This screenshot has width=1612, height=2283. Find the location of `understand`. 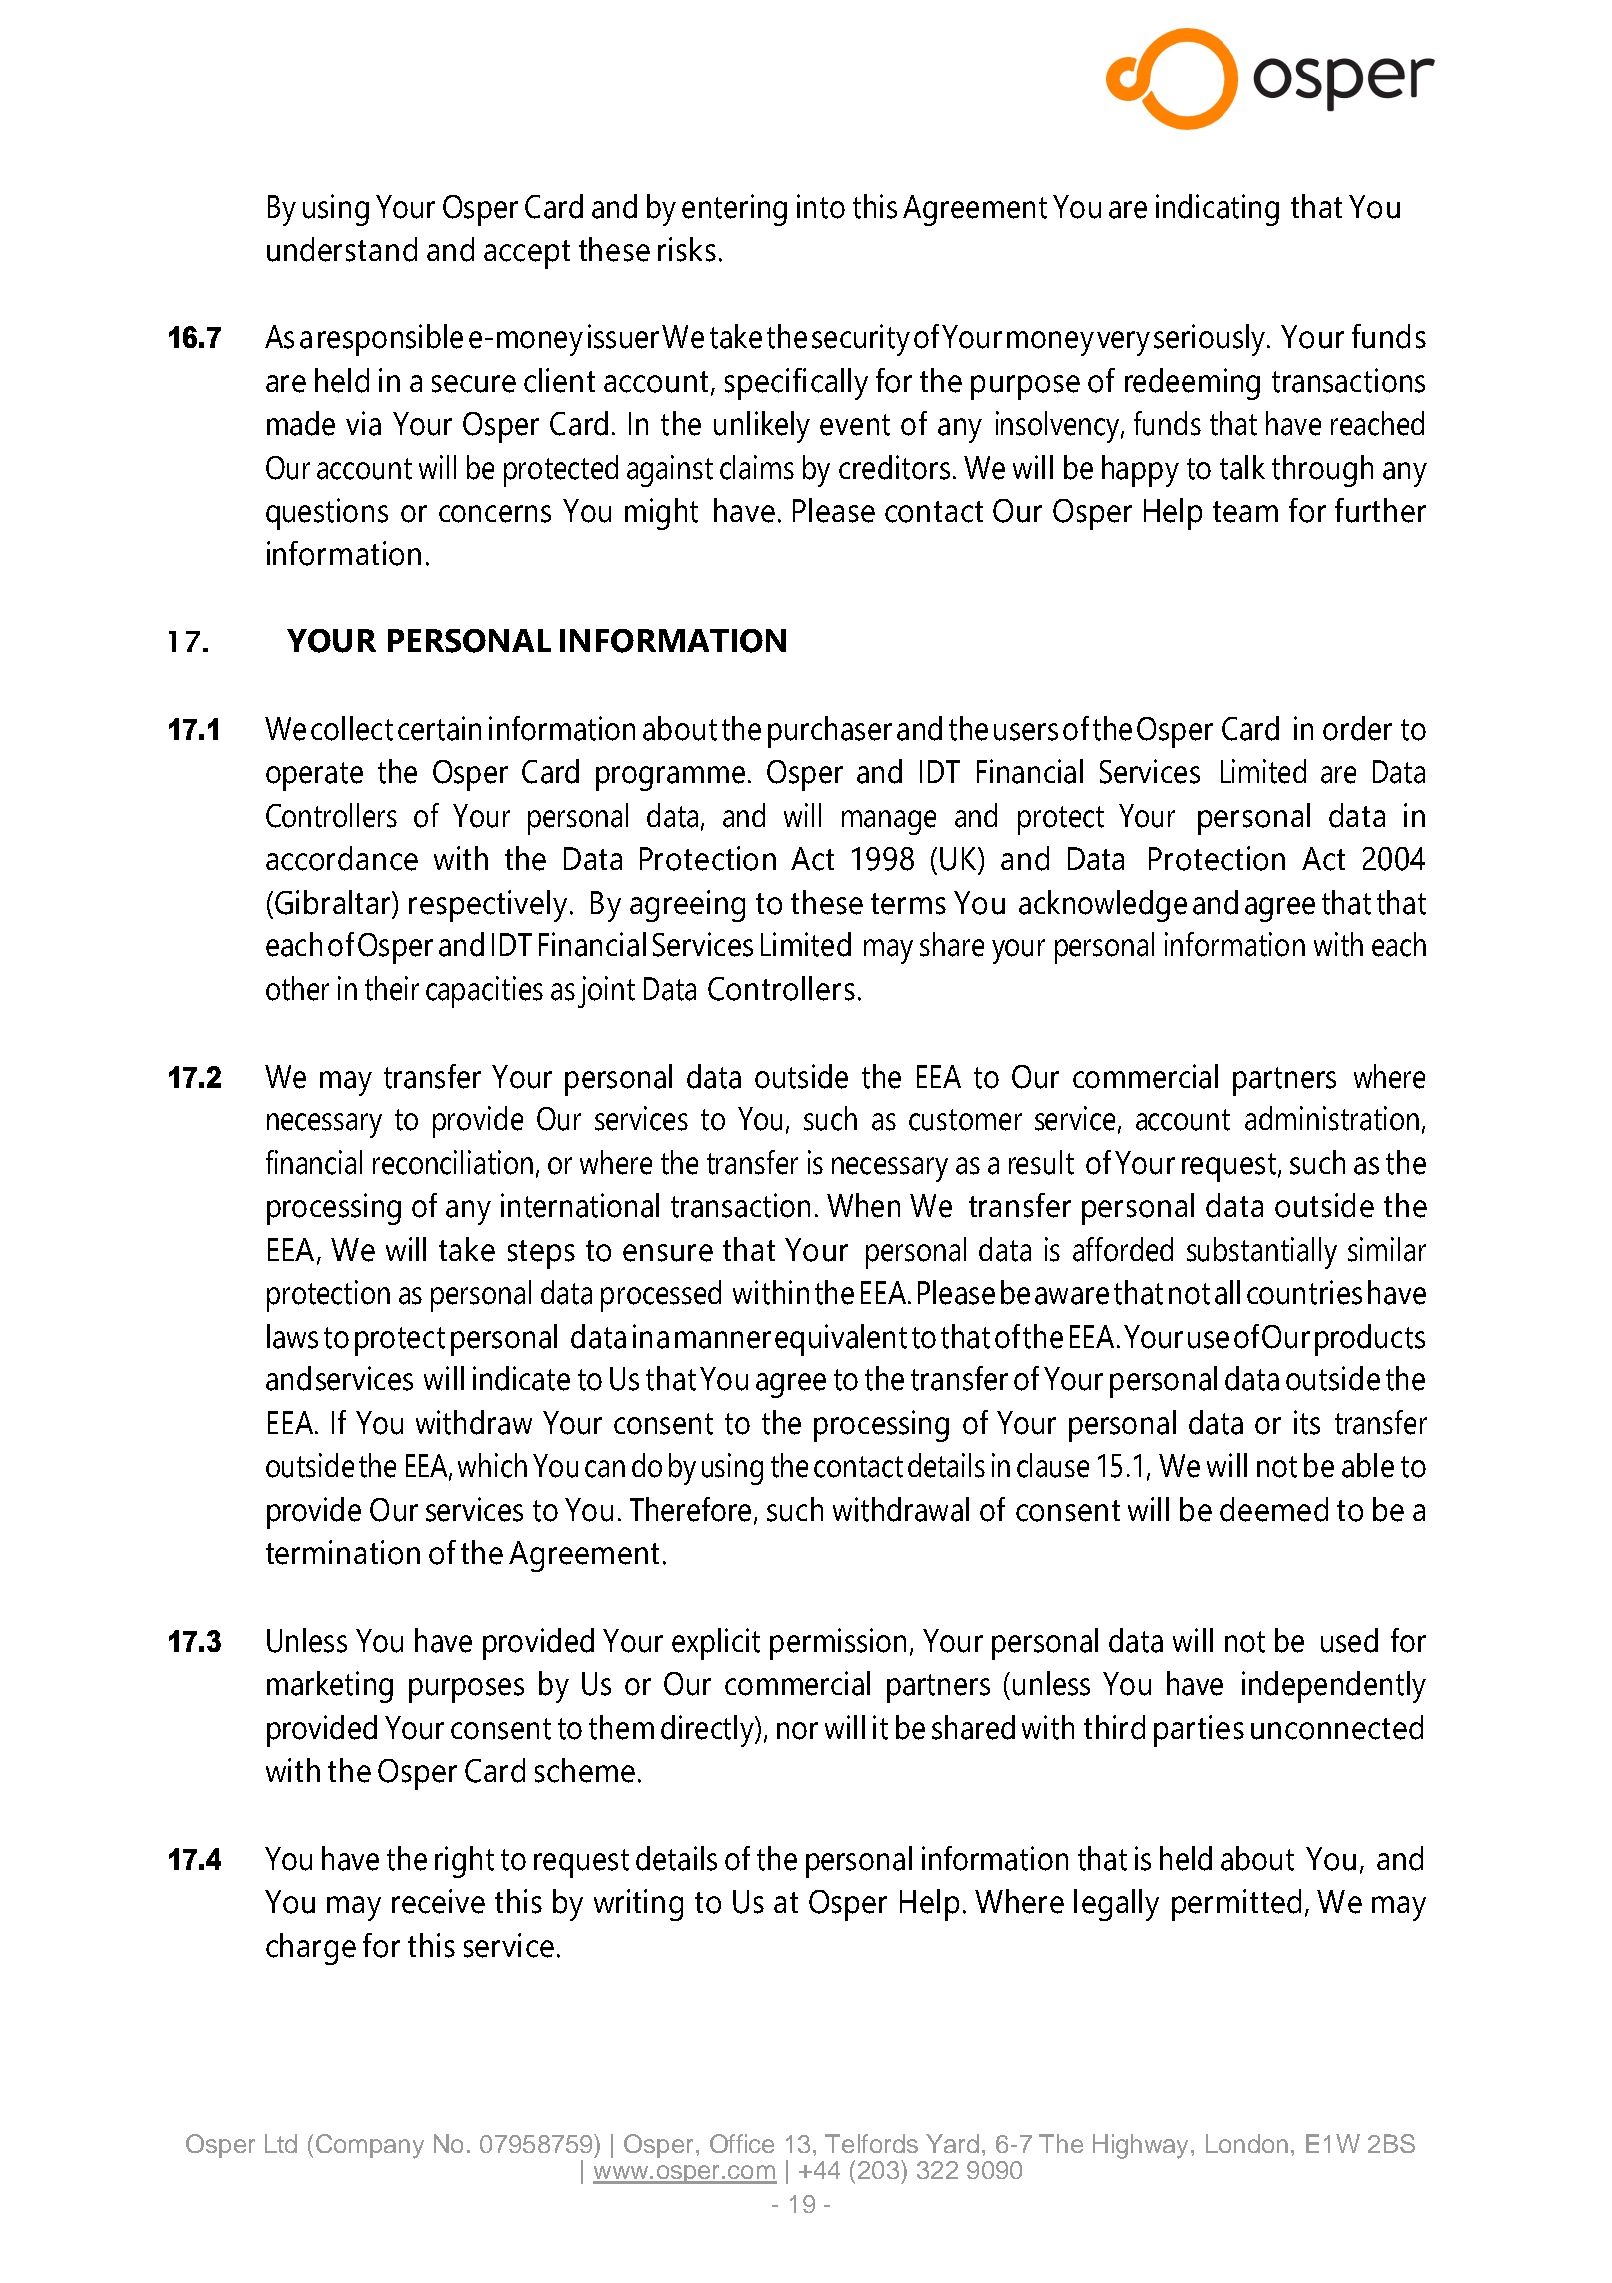

understand is located at coordinates (342, 249).
